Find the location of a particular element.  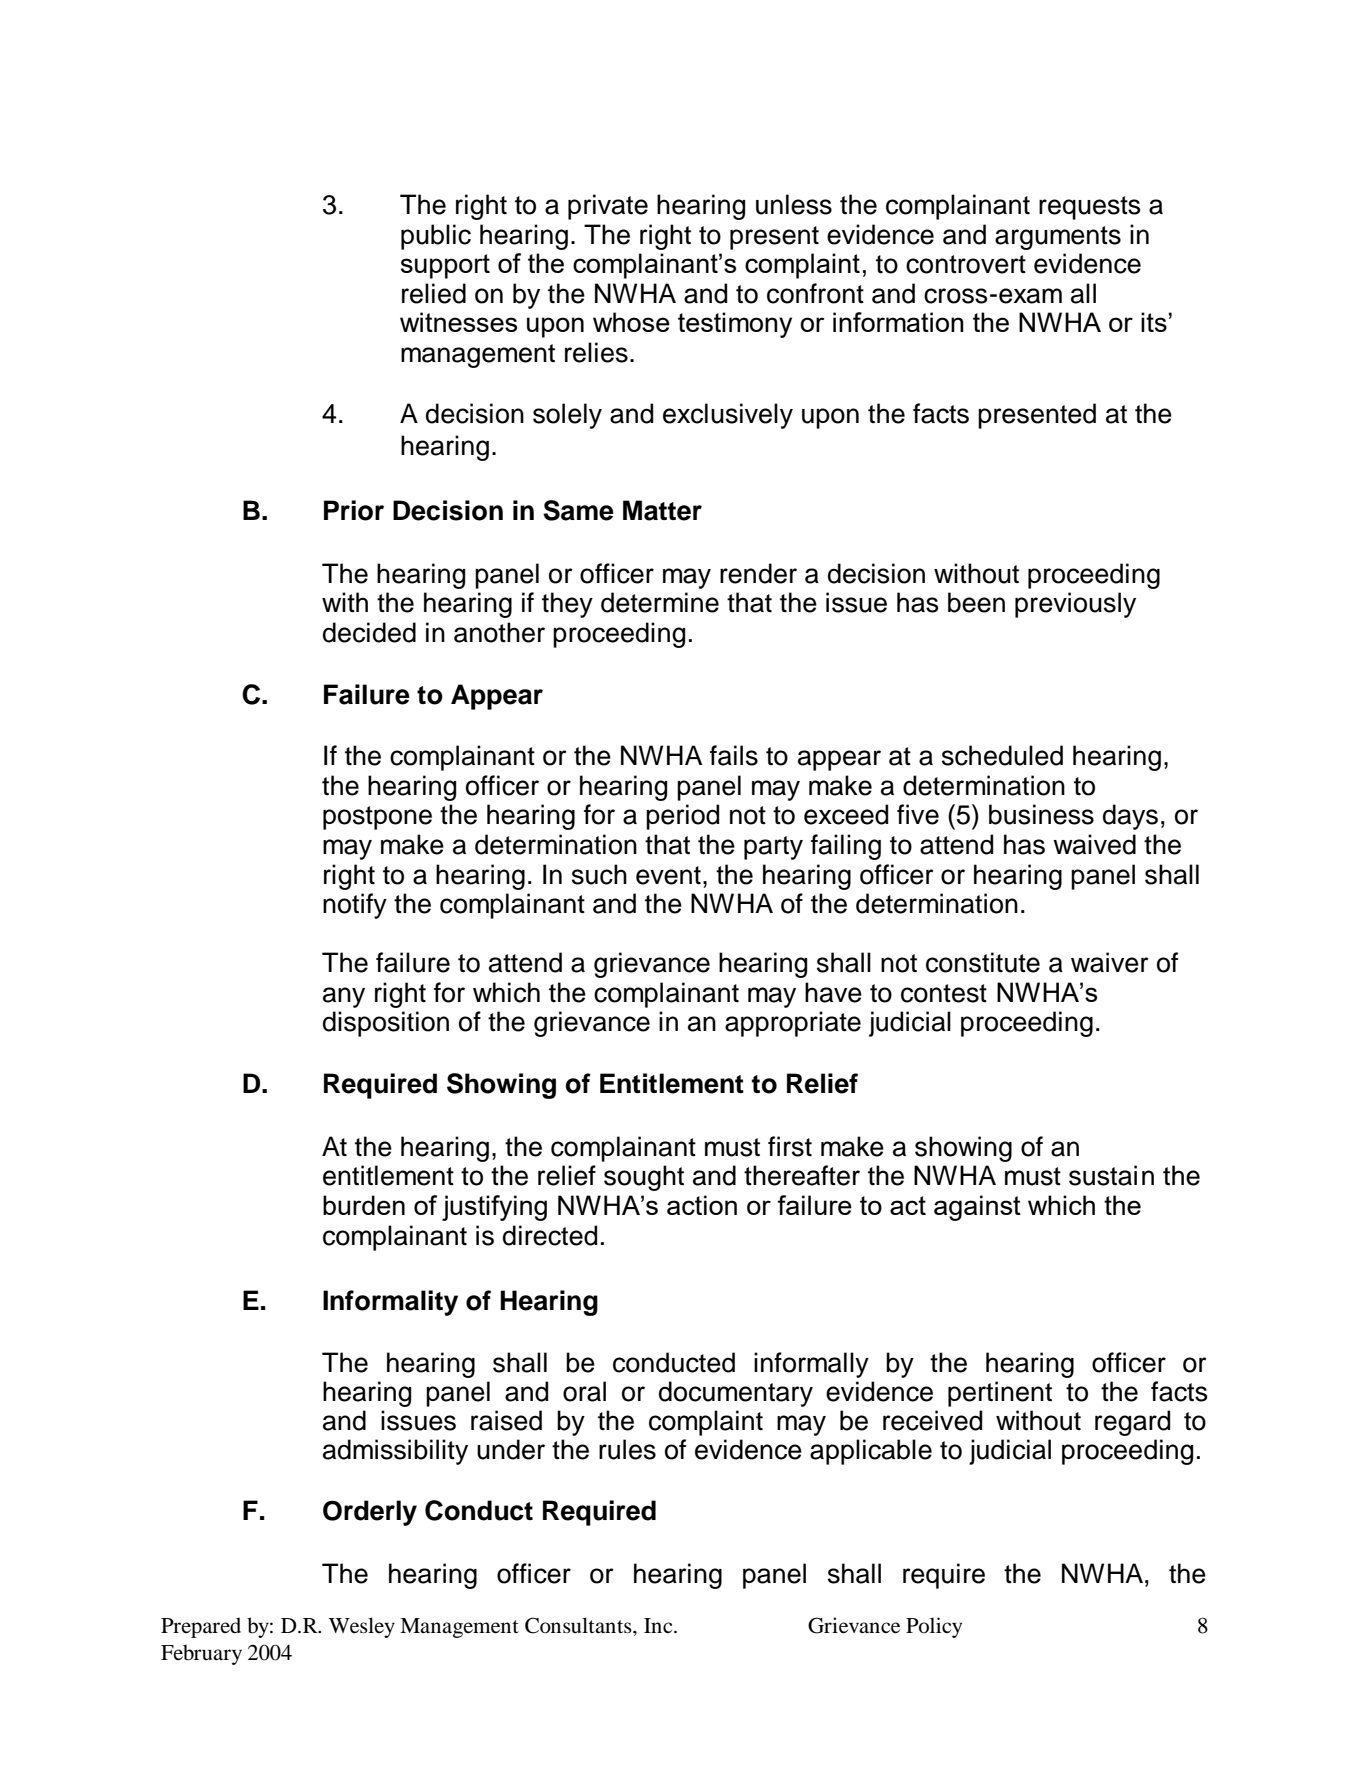

Inc is located at coordinates (659, 1625).
